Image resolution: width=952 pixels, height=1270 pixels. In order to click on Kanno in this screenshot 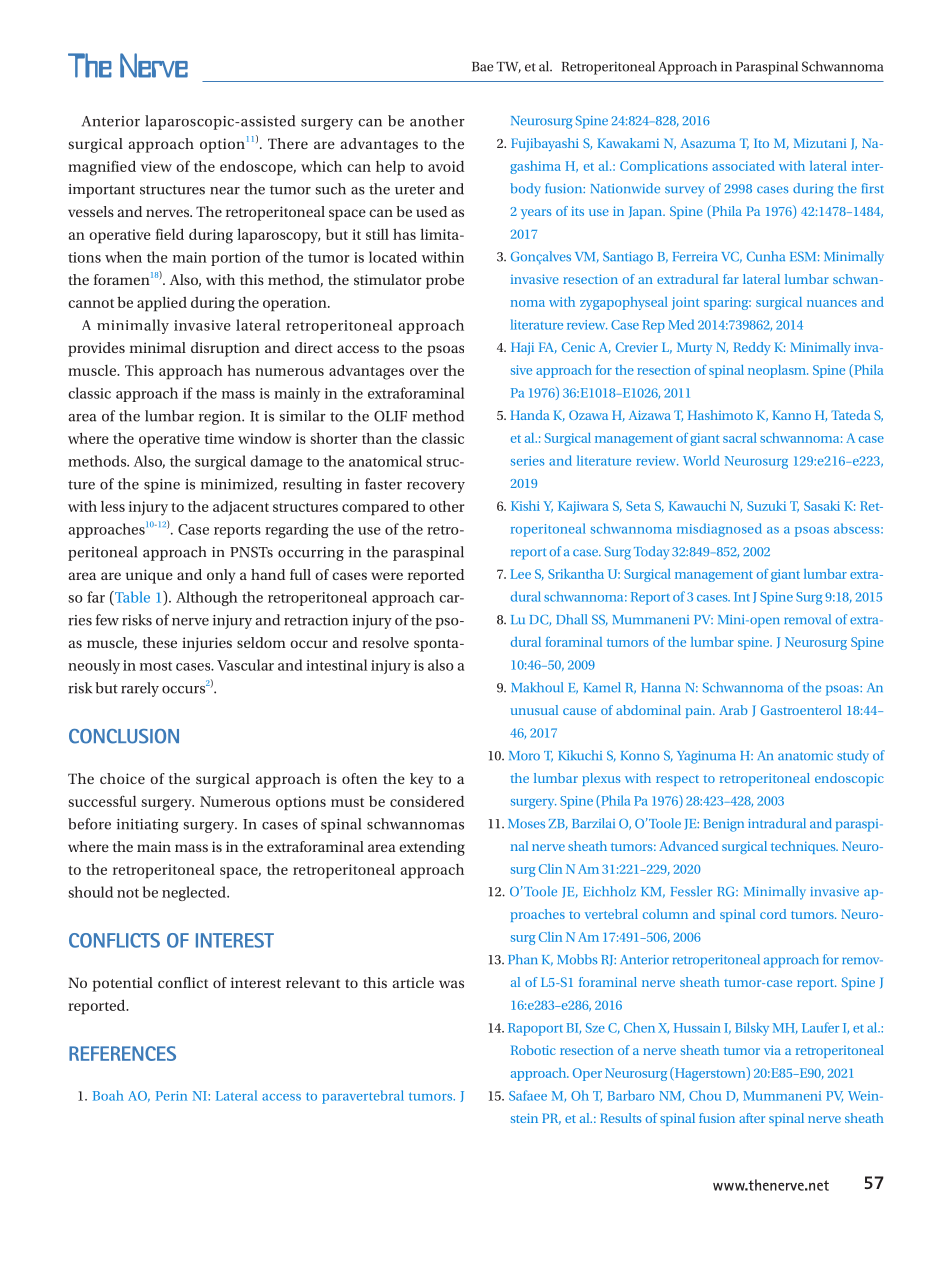, I will do `click(791, 415)`.
